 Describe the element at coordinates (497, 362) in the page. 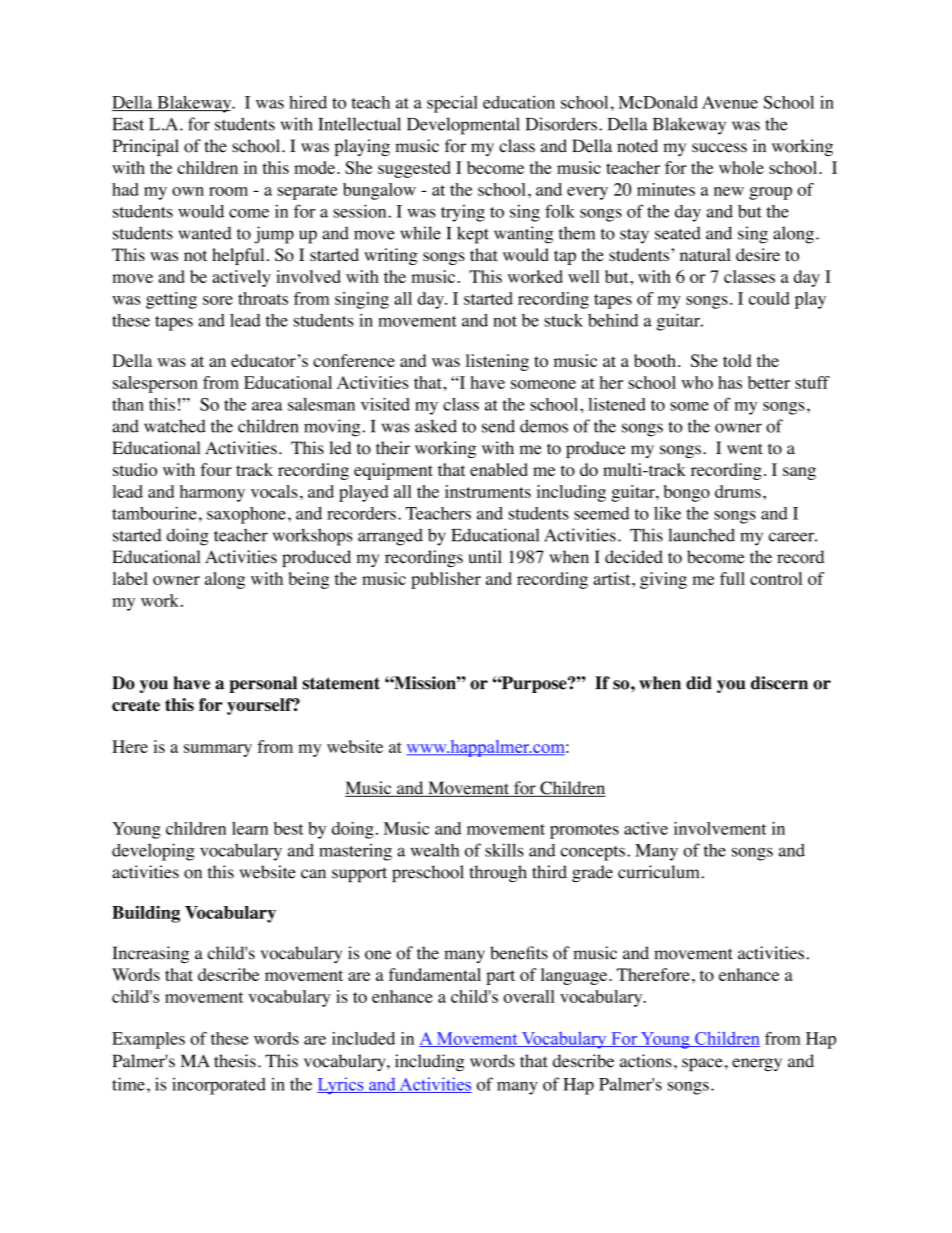

I see `listening` at that location.
